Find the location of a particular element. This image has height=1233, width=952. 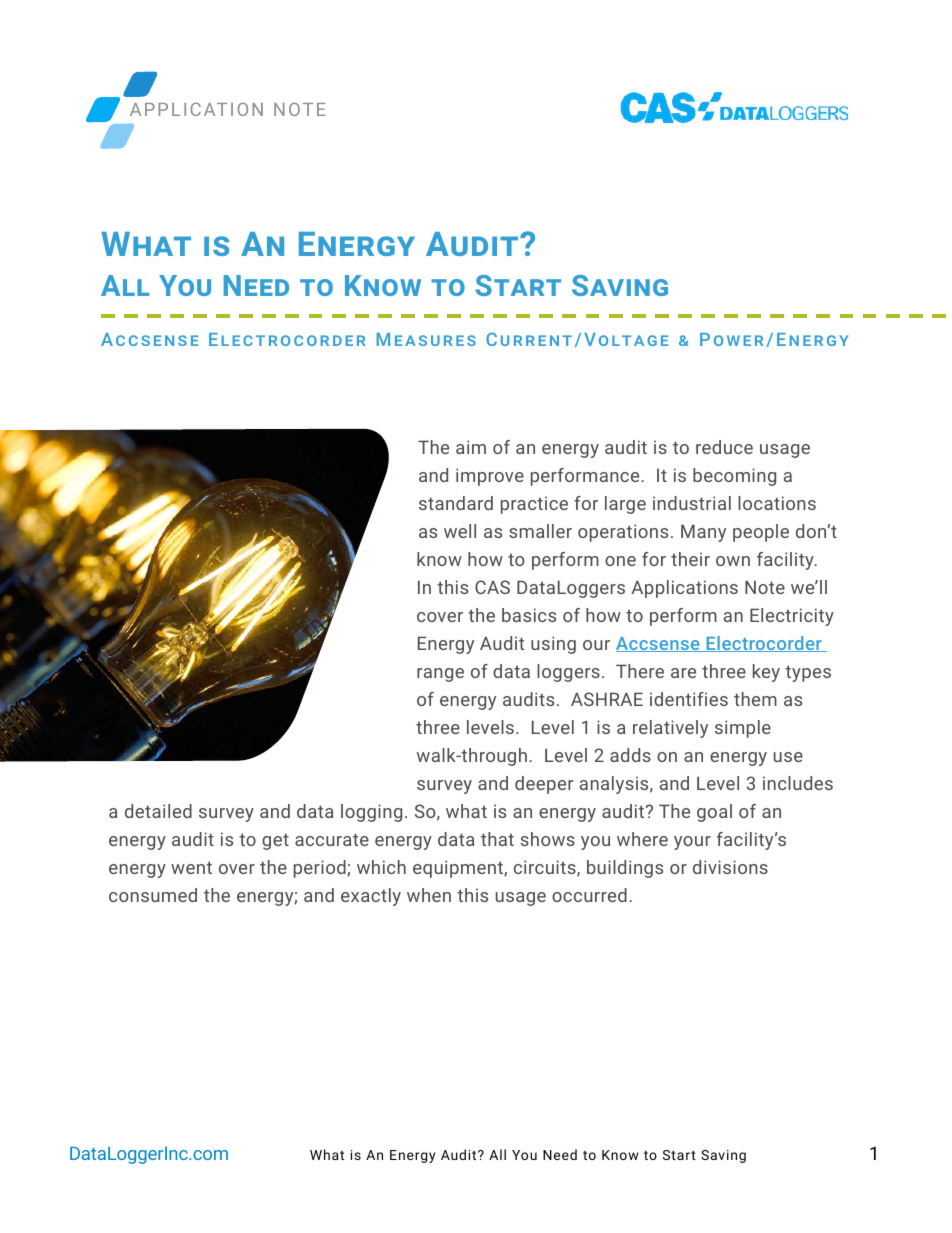

get is located at coordinates (275, 841).
